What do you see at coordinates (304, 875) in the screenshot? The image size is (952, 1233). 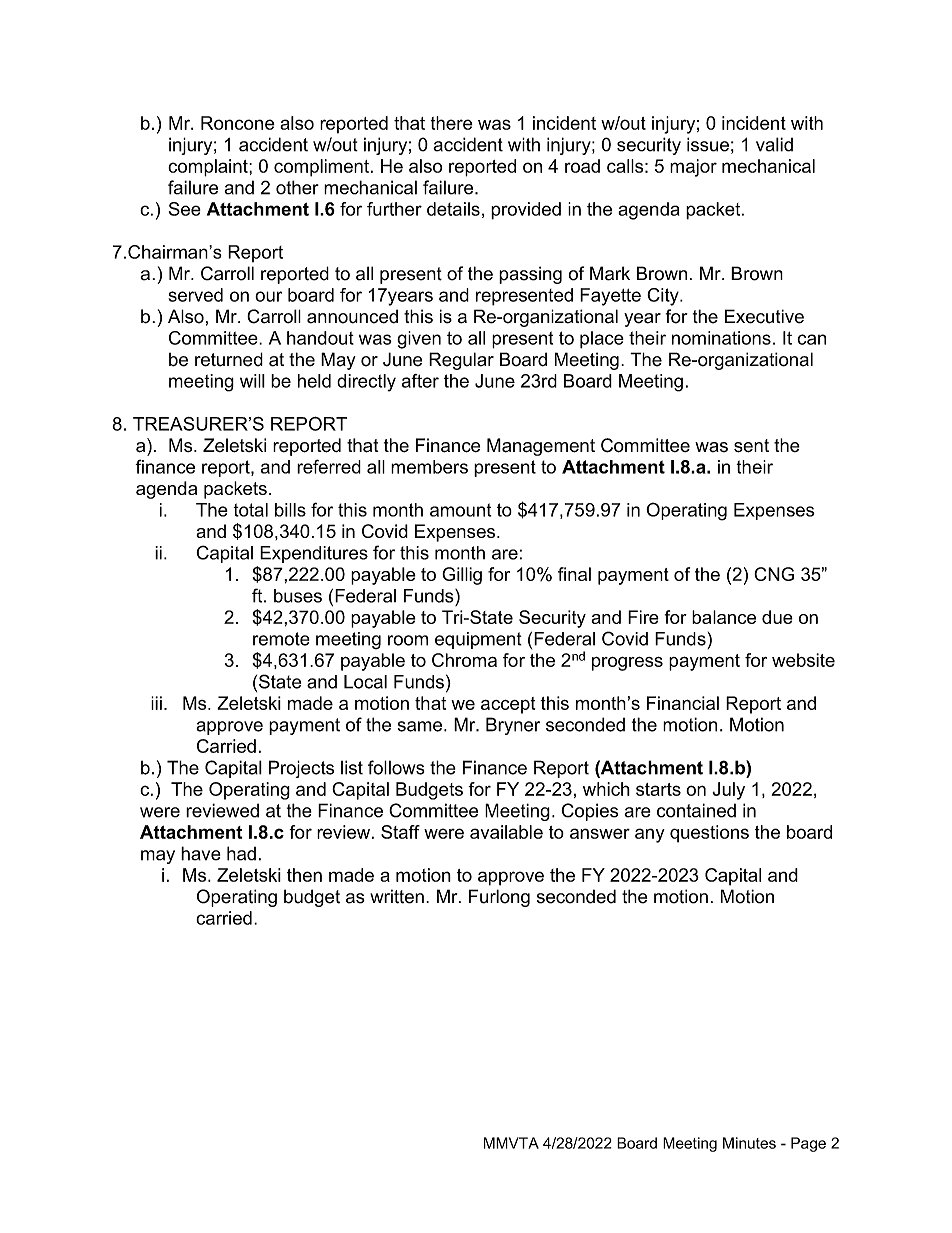 I see `then` at bounding box center [304, 875].
